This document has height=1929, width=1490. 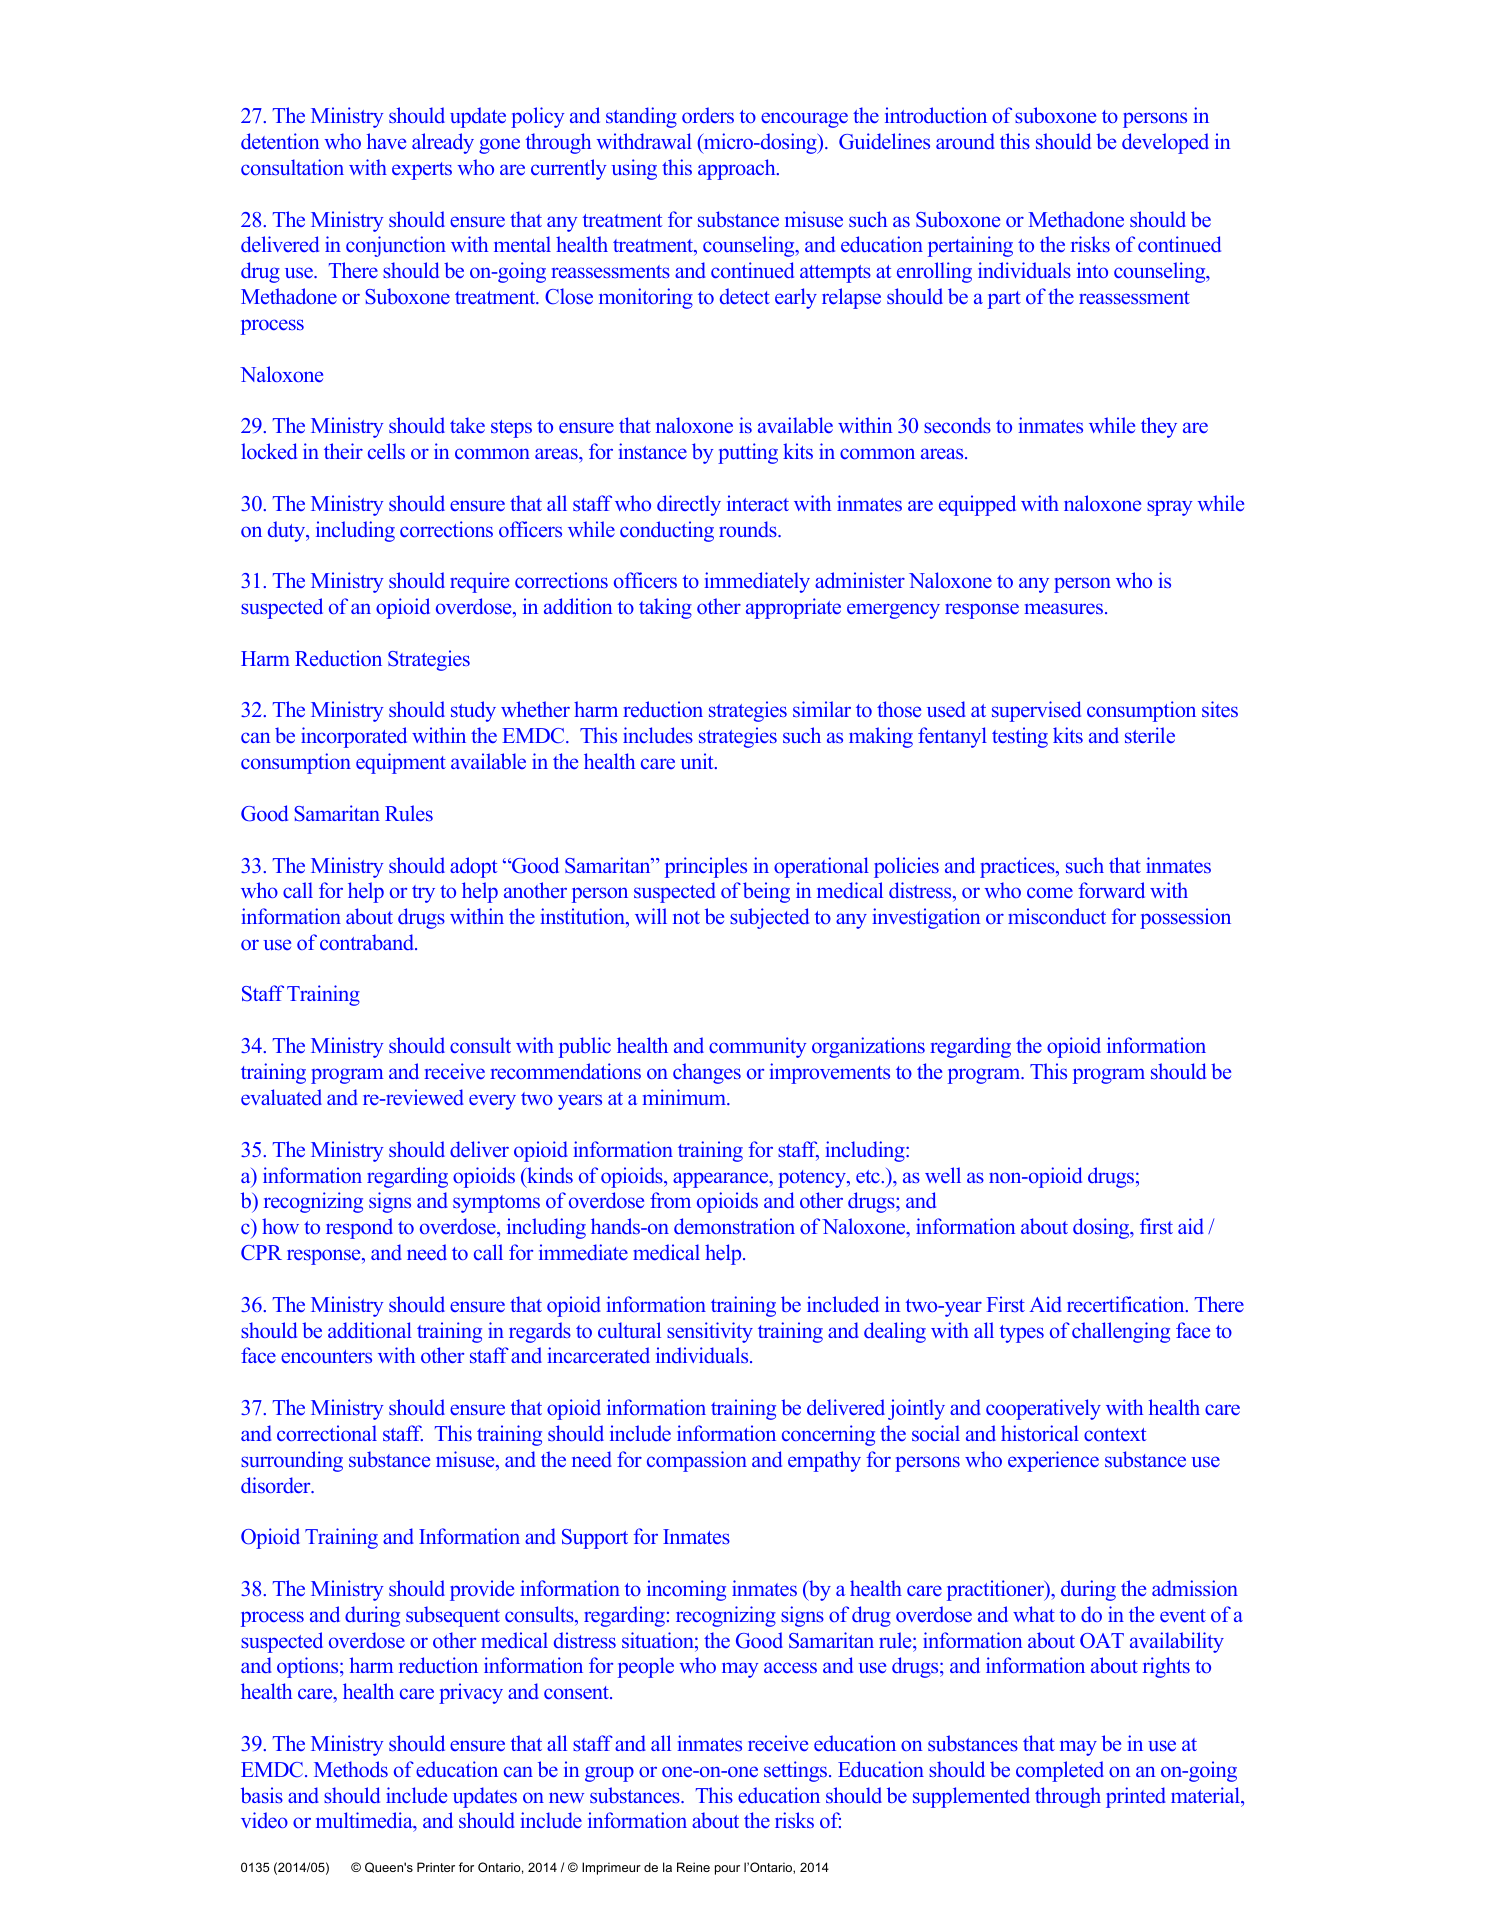 I want to click on developed, so click(x=1165, y=143).
